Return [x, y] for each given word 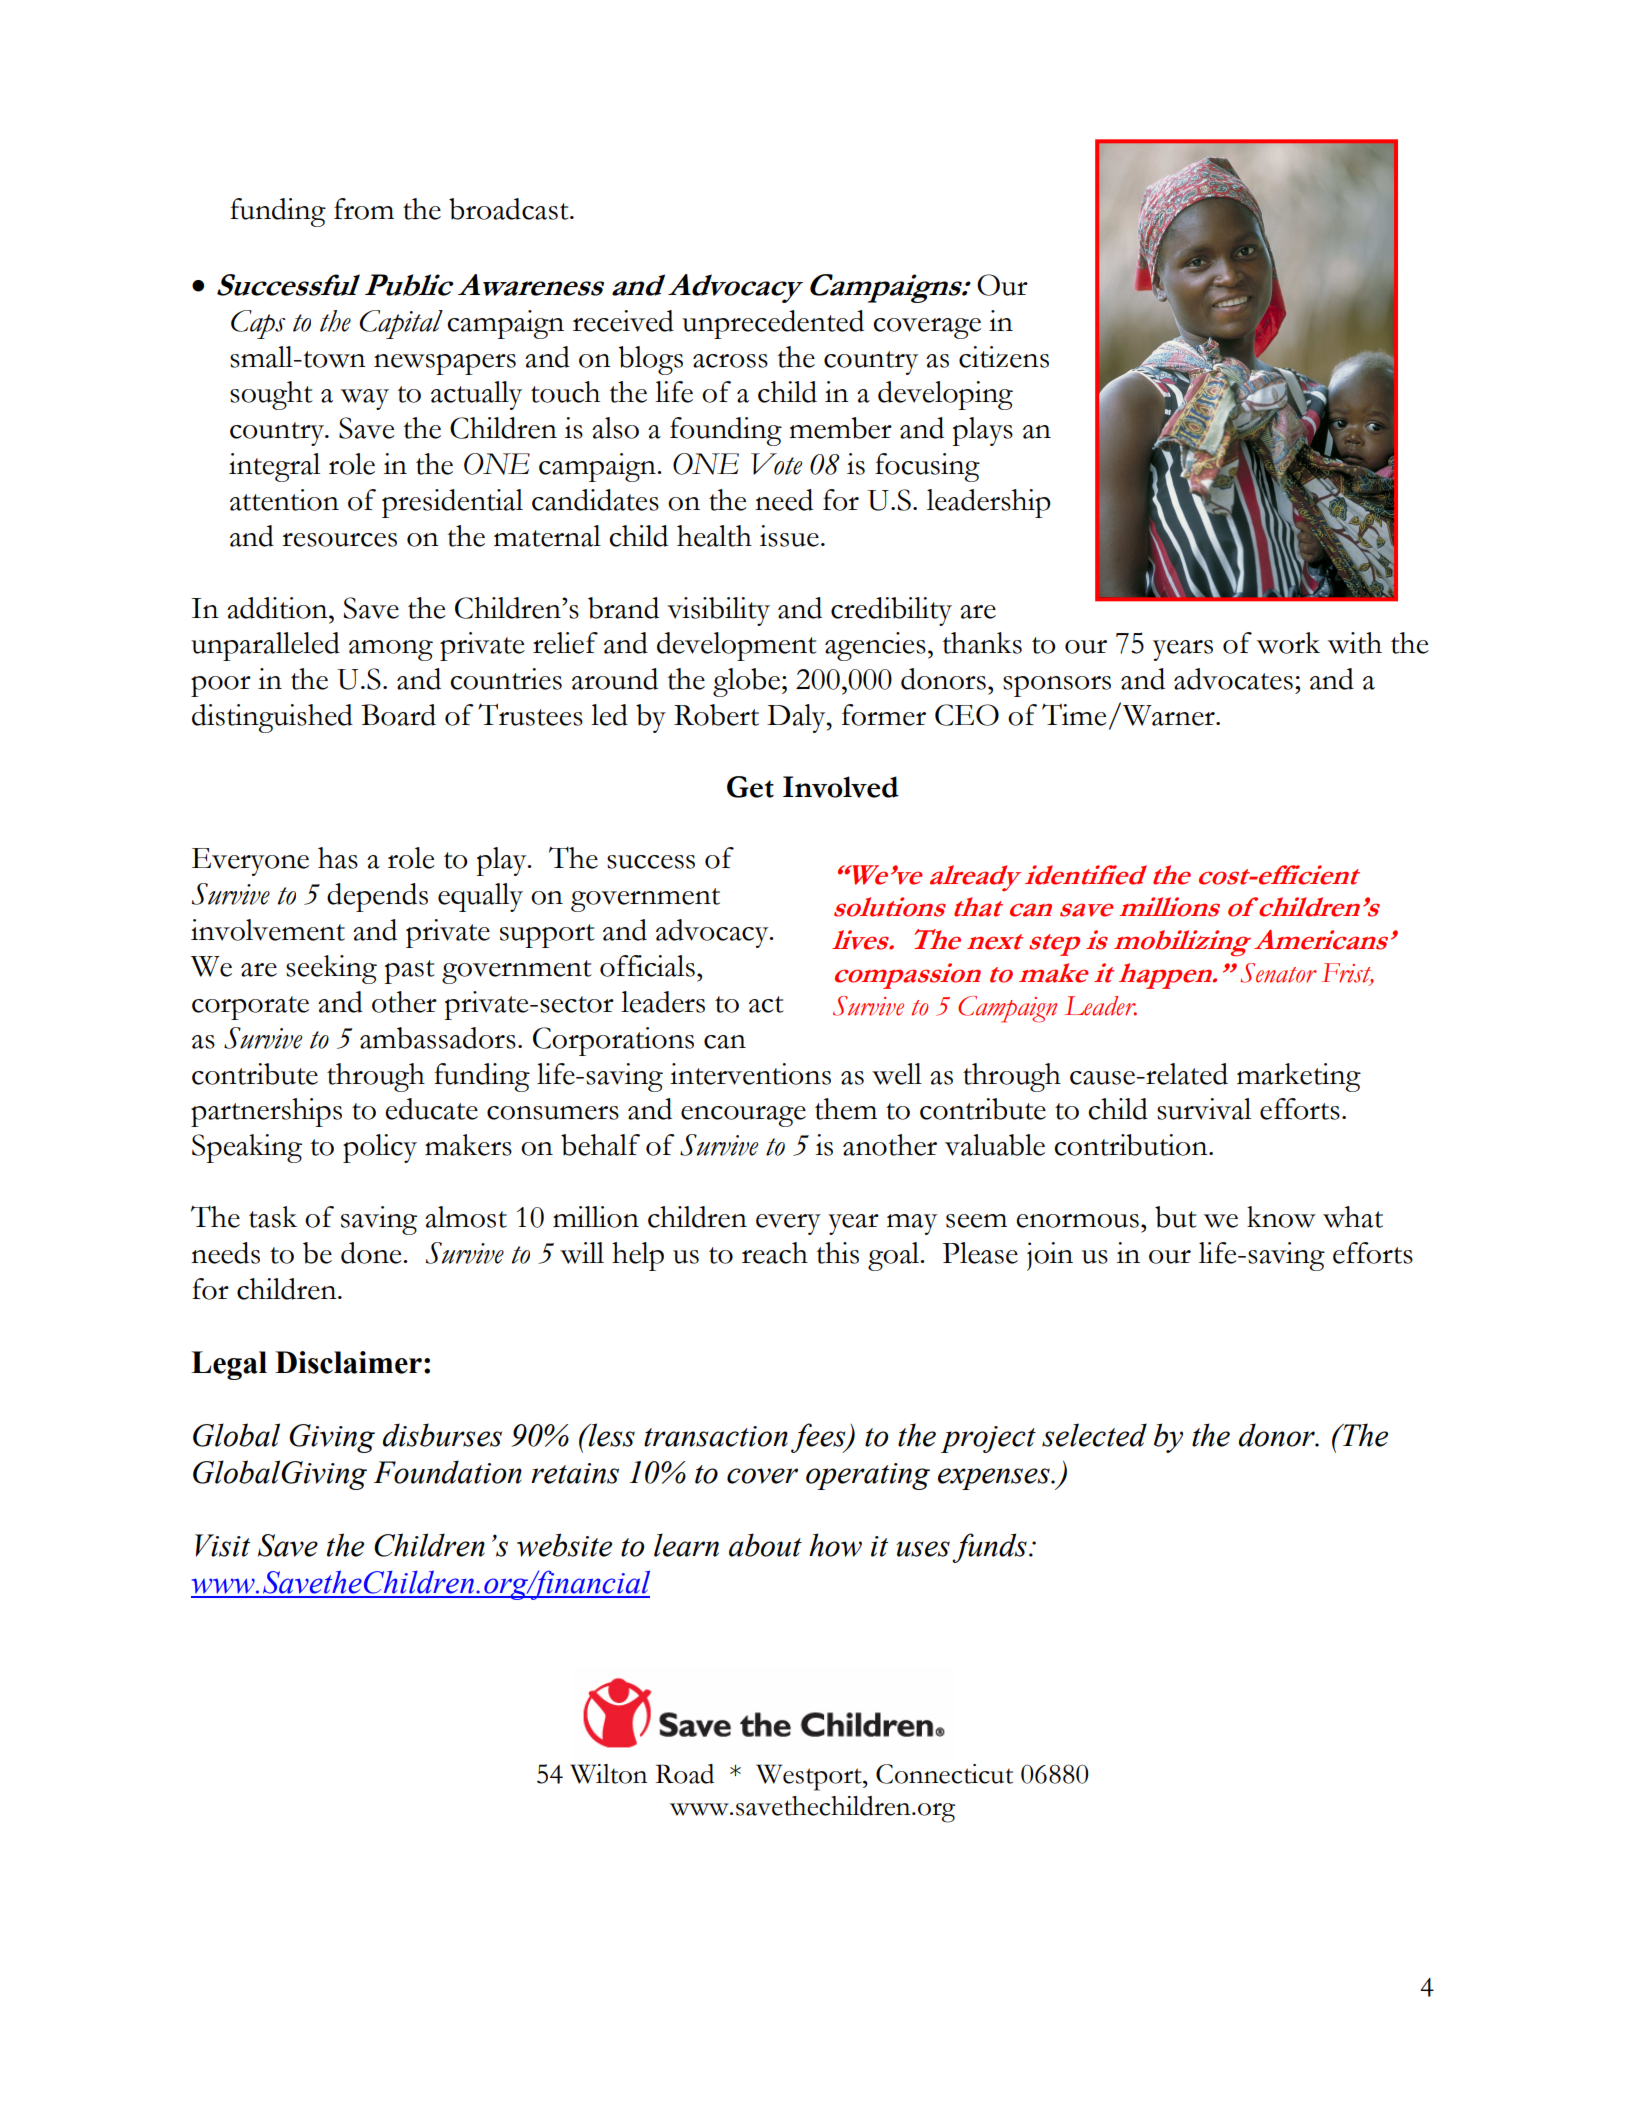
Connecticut [944, 1774]
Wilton [608, 1774]
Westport [810, 1777]
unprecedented [773, 324]
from [364, 209]
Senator [1278, 973]
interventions [750, 1074]
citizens [1004, 357]
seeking [331, 969]
